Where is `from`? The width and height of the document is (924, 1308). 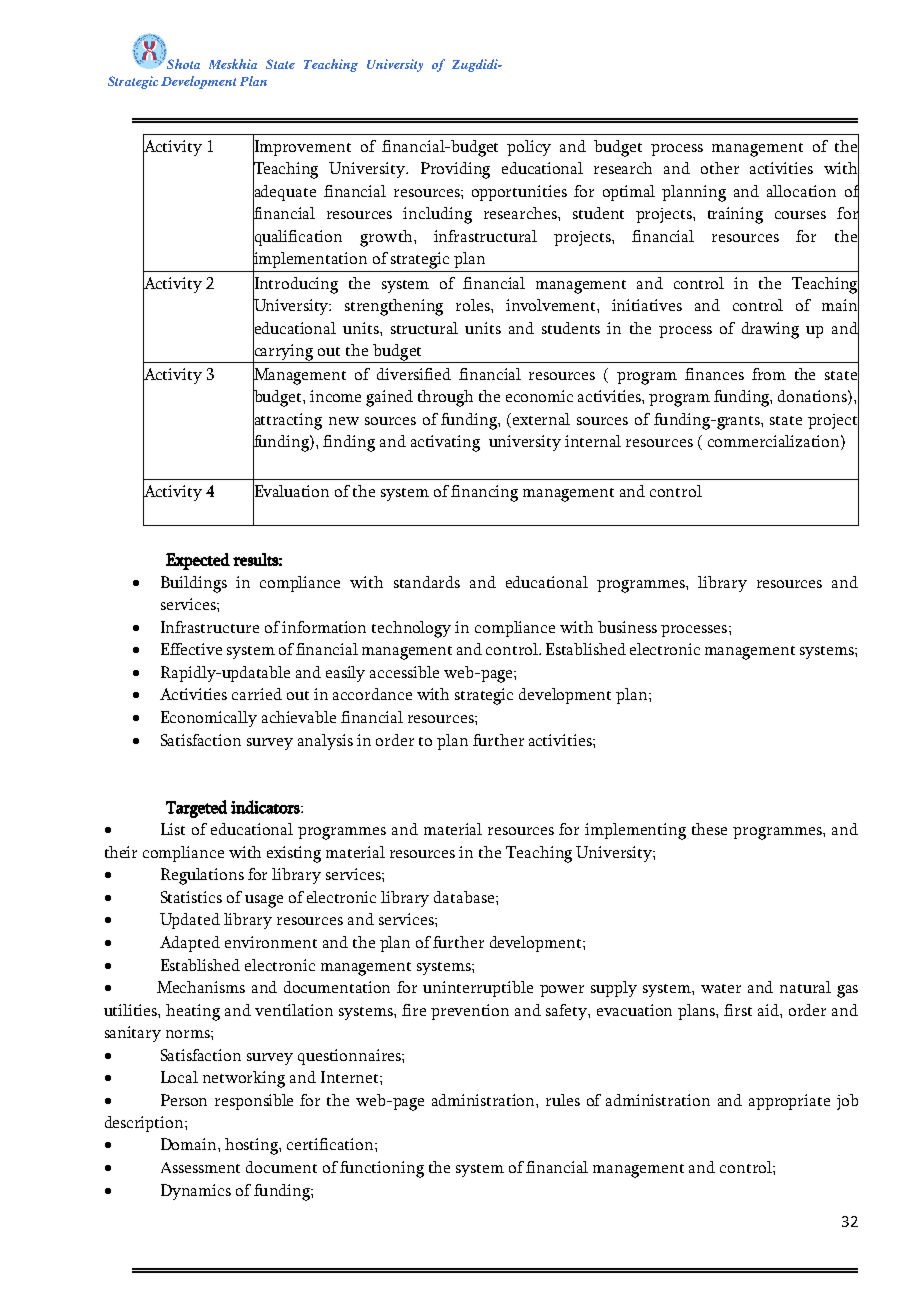
from is located at coordinates (769, 374).
